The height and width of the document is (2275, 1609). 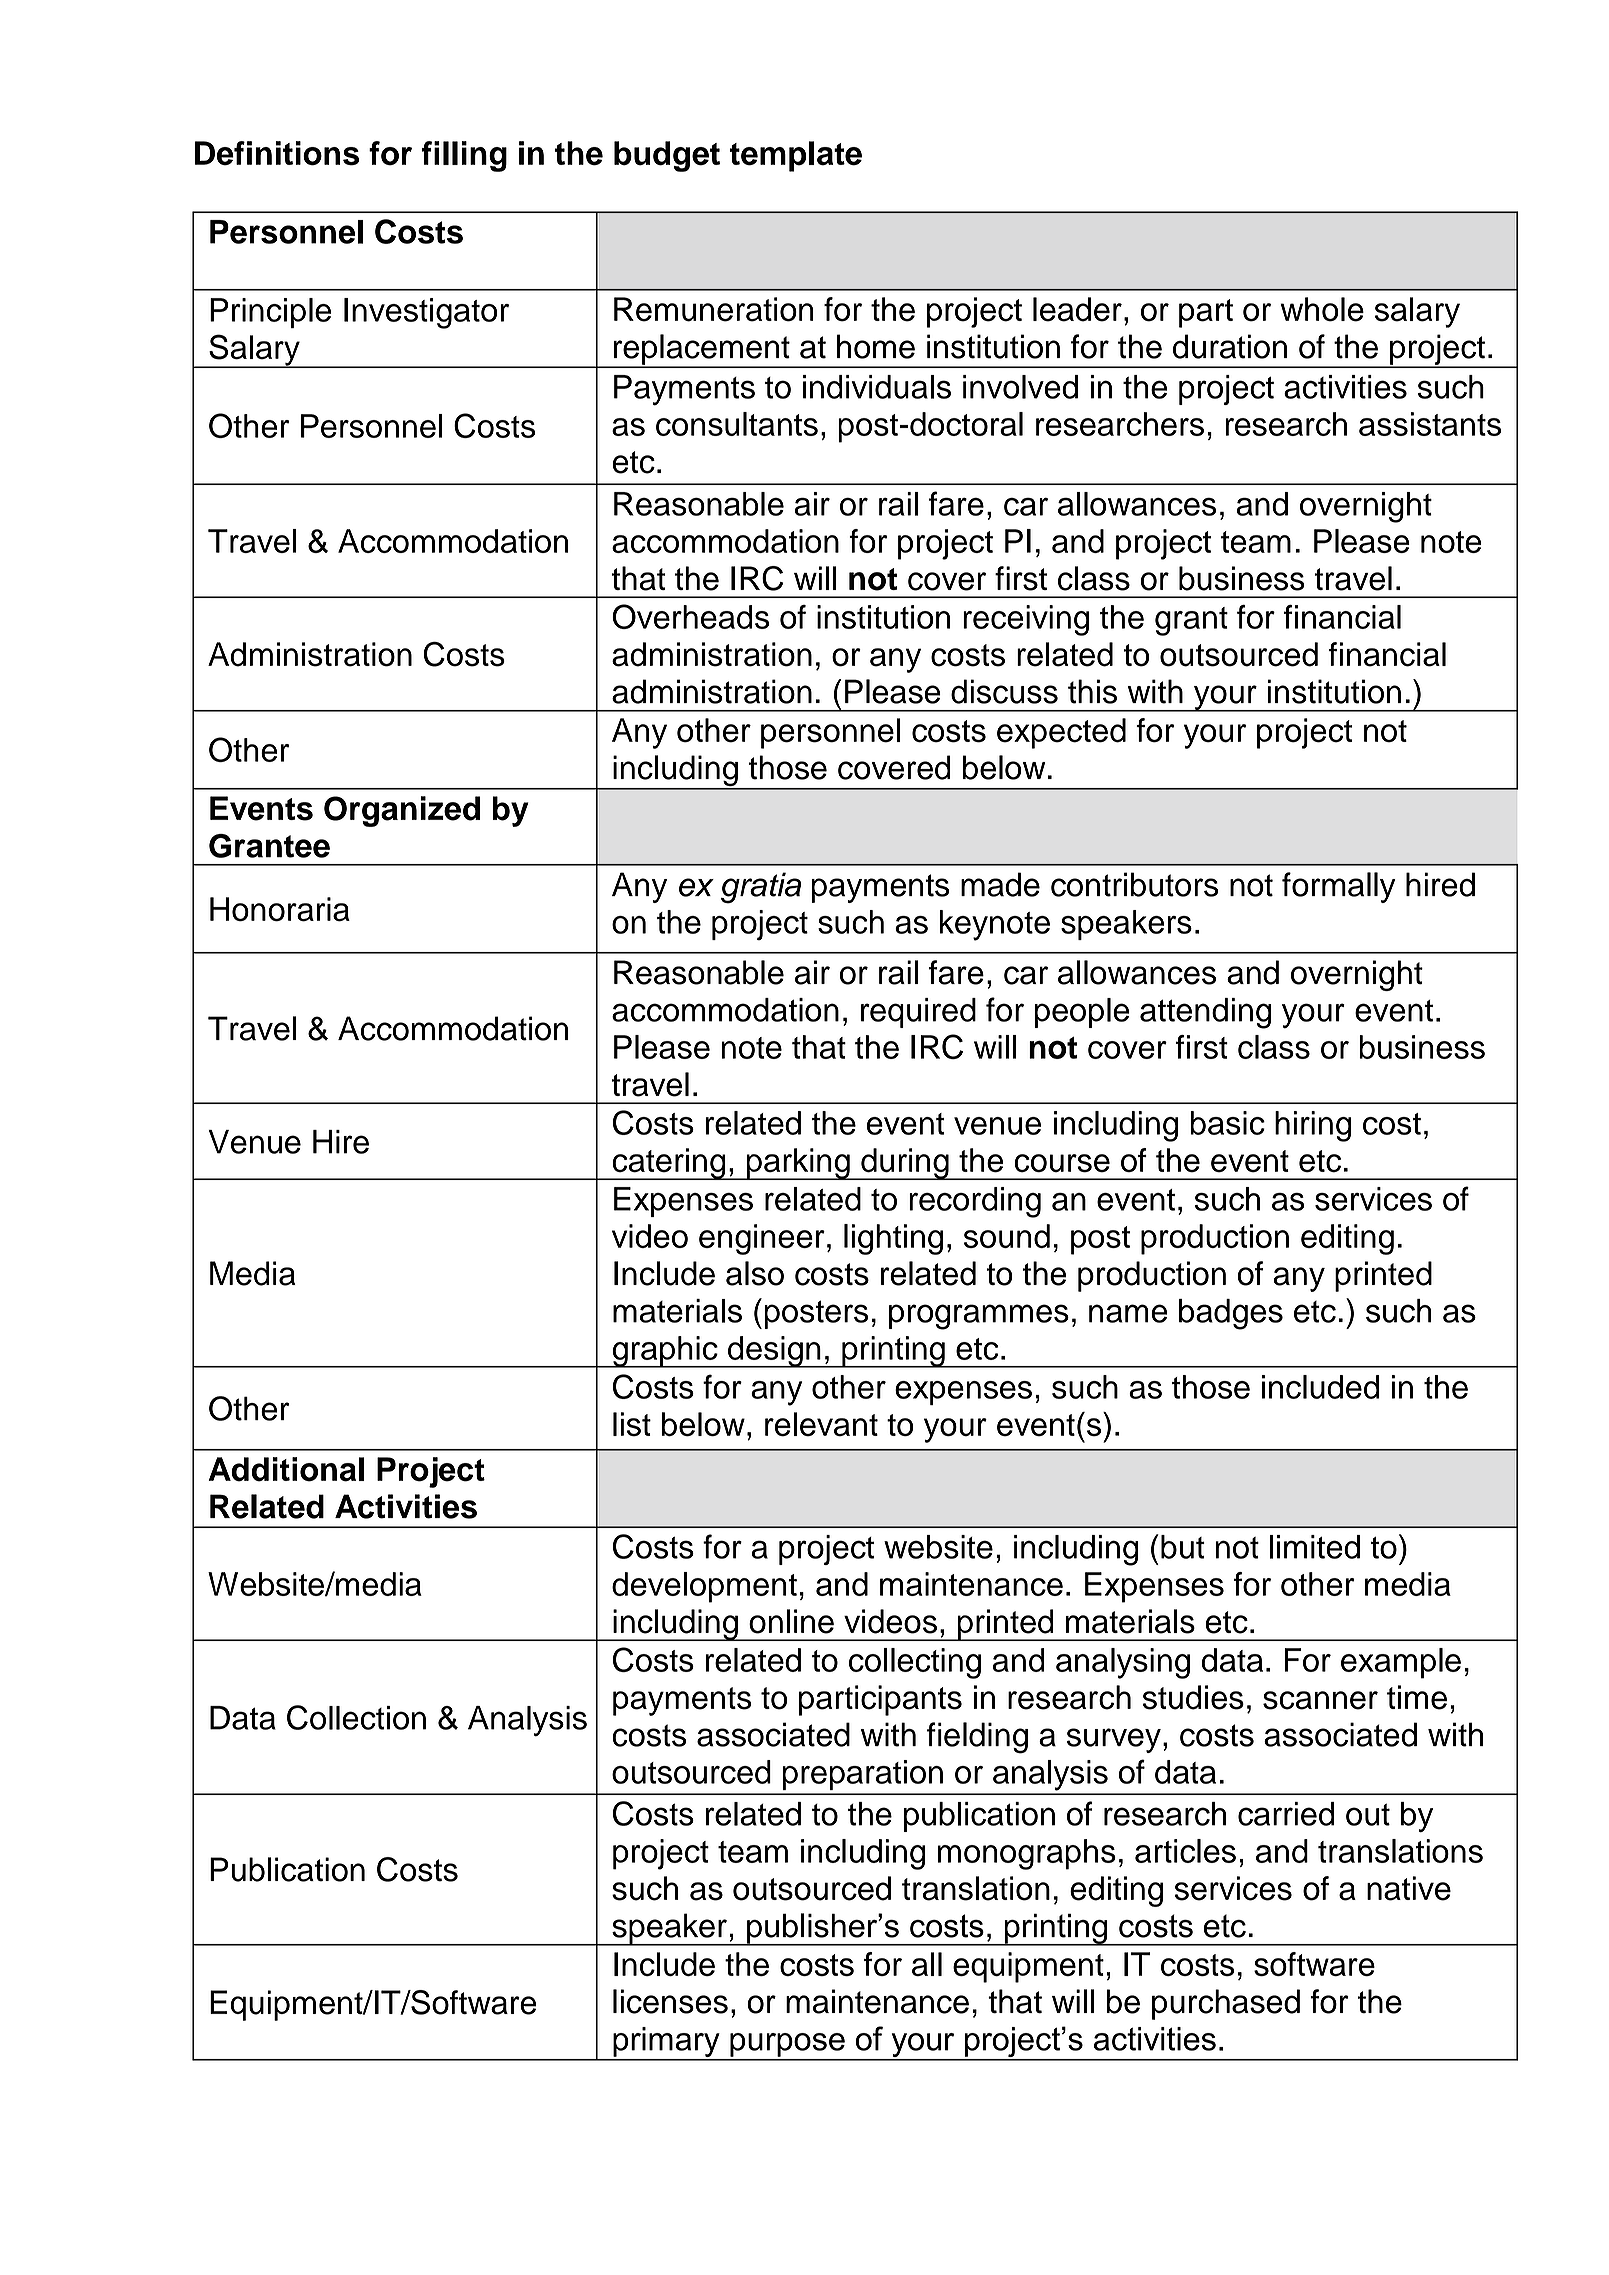 I want to click on Additional, so click(x=286, y=1469).
